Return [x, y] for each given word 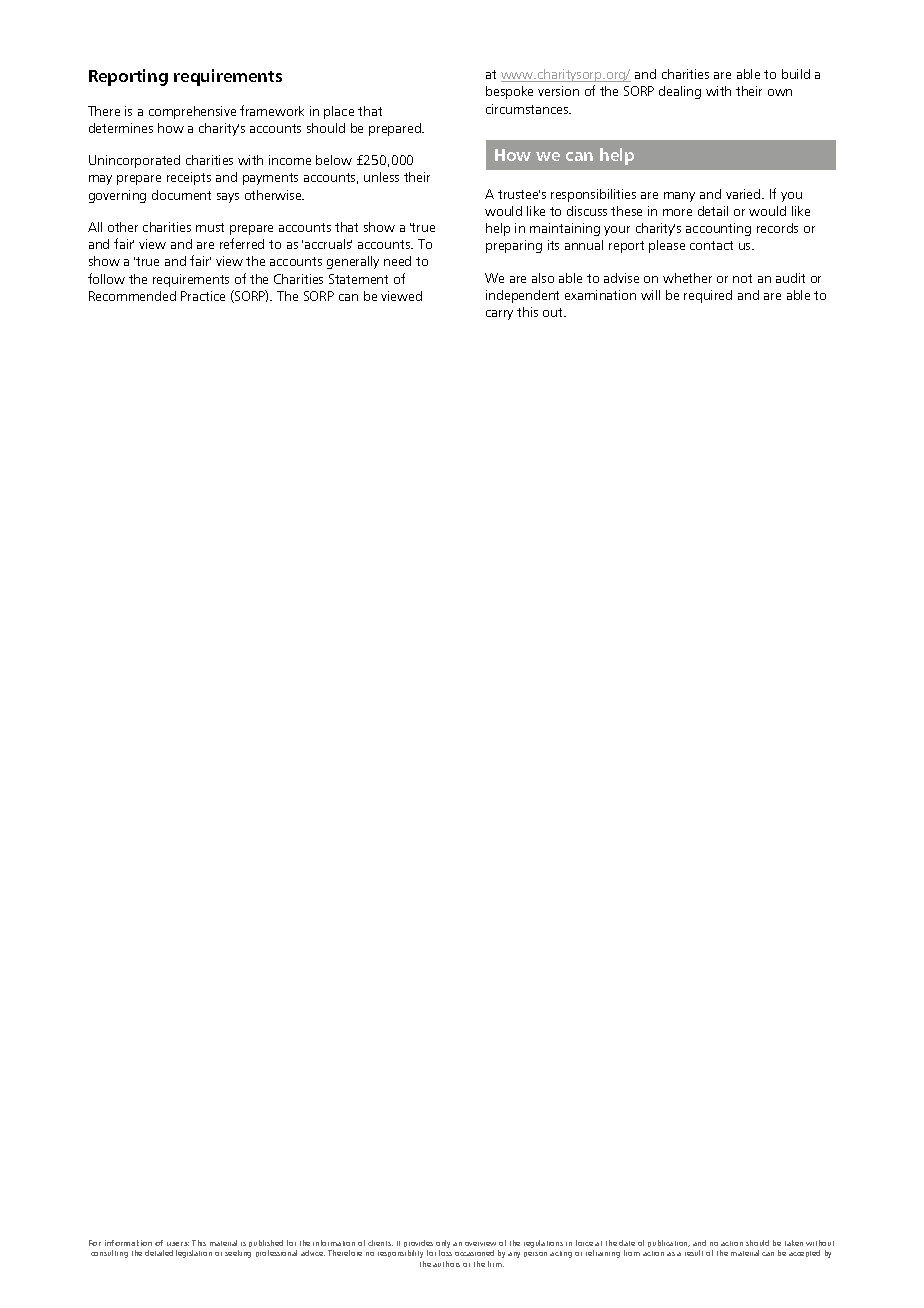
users [178, 1244]
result [694, 1253]
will [650, 295]
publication [669, 1243]
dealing [680, 92]
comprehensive [192, 112]
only [443, 1245]
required [708, 296]
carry [499, 315]
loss [445, 1253]
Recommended [132, 296]
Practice [203, 296]
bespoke [509, 92]
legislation [194, 1254]
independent [522, 296]
